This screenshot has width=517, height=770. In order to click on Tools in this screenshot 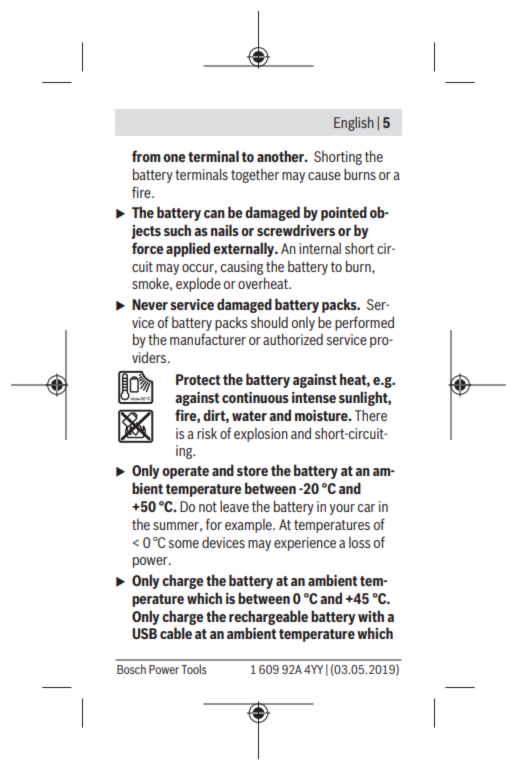, I will do `click(194, 669)`.
